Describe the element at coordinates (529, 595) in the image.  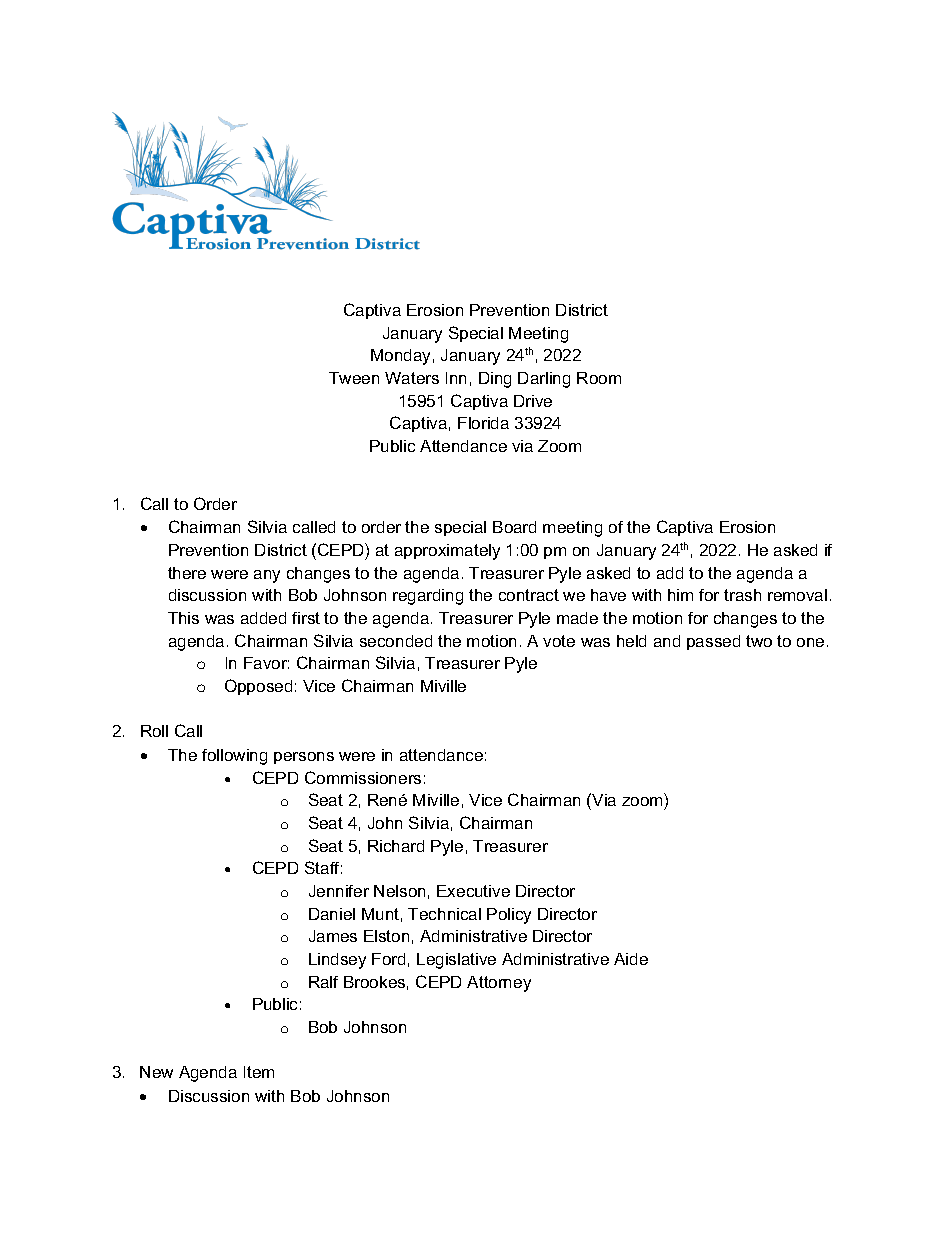
I see `contract` at that location.
